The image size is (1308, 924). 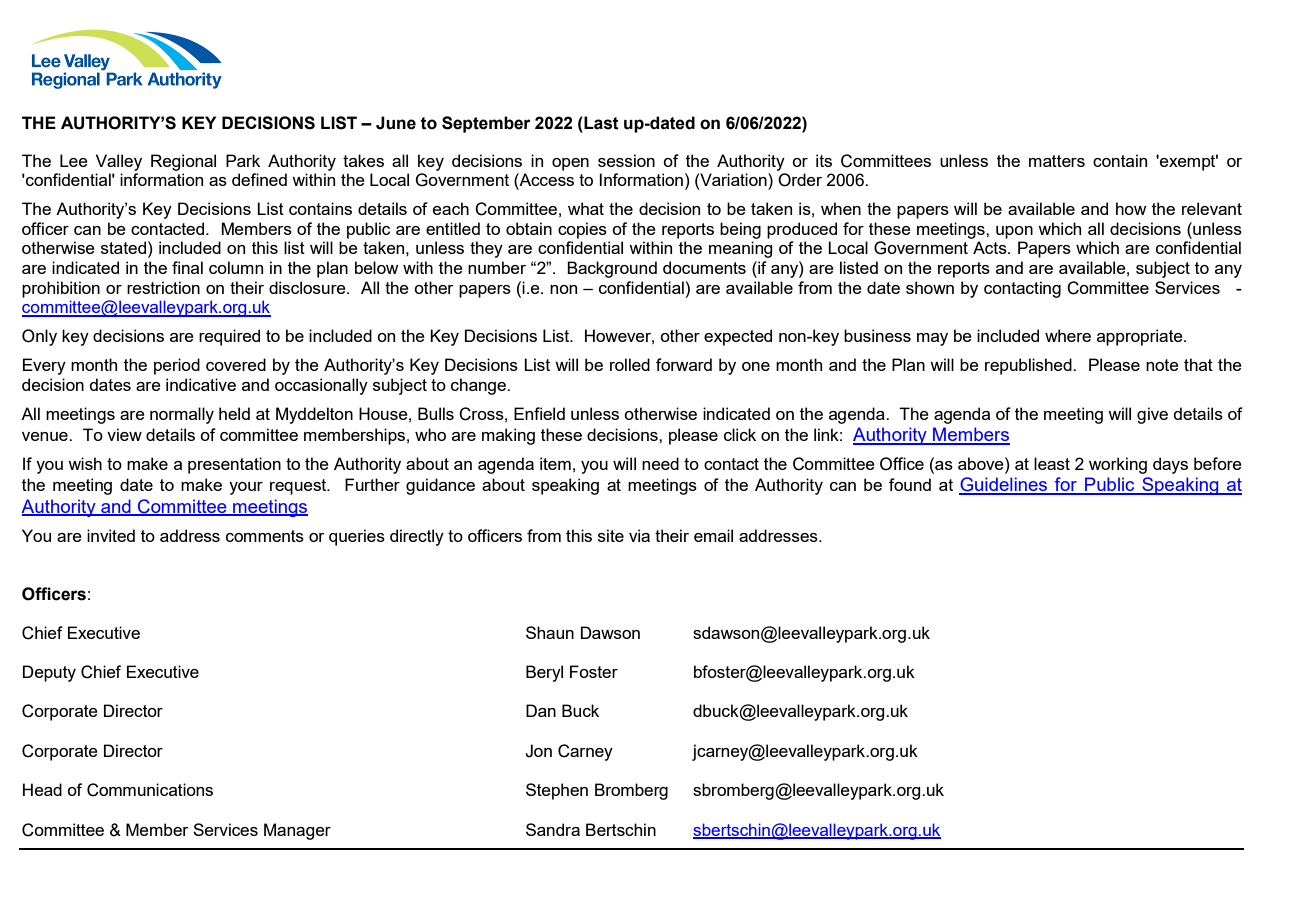 What do you see at coordinates (163, 287) in the page?
I see `restriction` at bounding box center [163, 287].
